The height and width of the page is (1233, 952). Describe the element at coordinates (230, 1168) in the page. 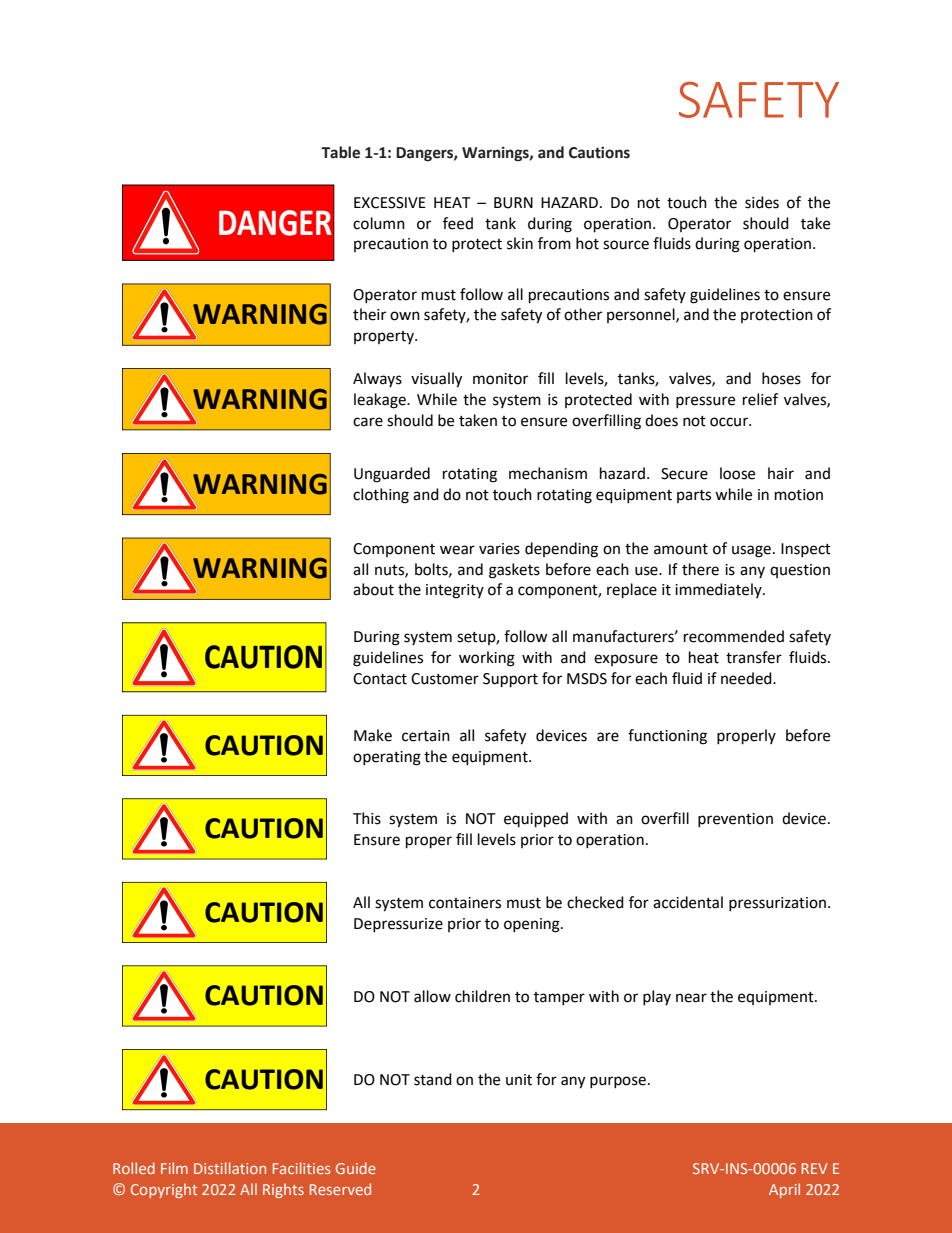

I see `Distillation` at that location.
